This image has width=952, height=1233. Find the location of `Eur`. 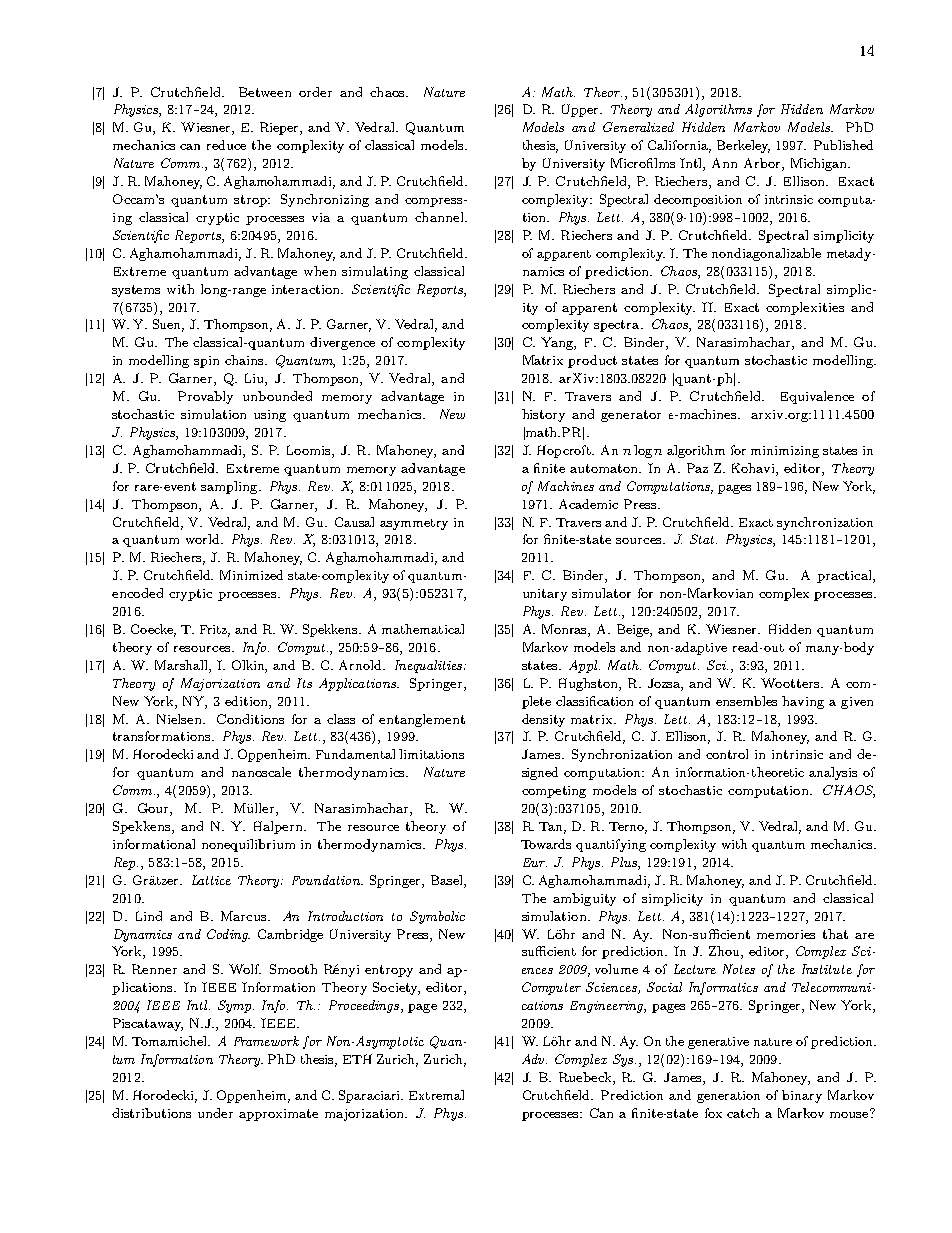

Eur is located at coordinates (535, 862).
